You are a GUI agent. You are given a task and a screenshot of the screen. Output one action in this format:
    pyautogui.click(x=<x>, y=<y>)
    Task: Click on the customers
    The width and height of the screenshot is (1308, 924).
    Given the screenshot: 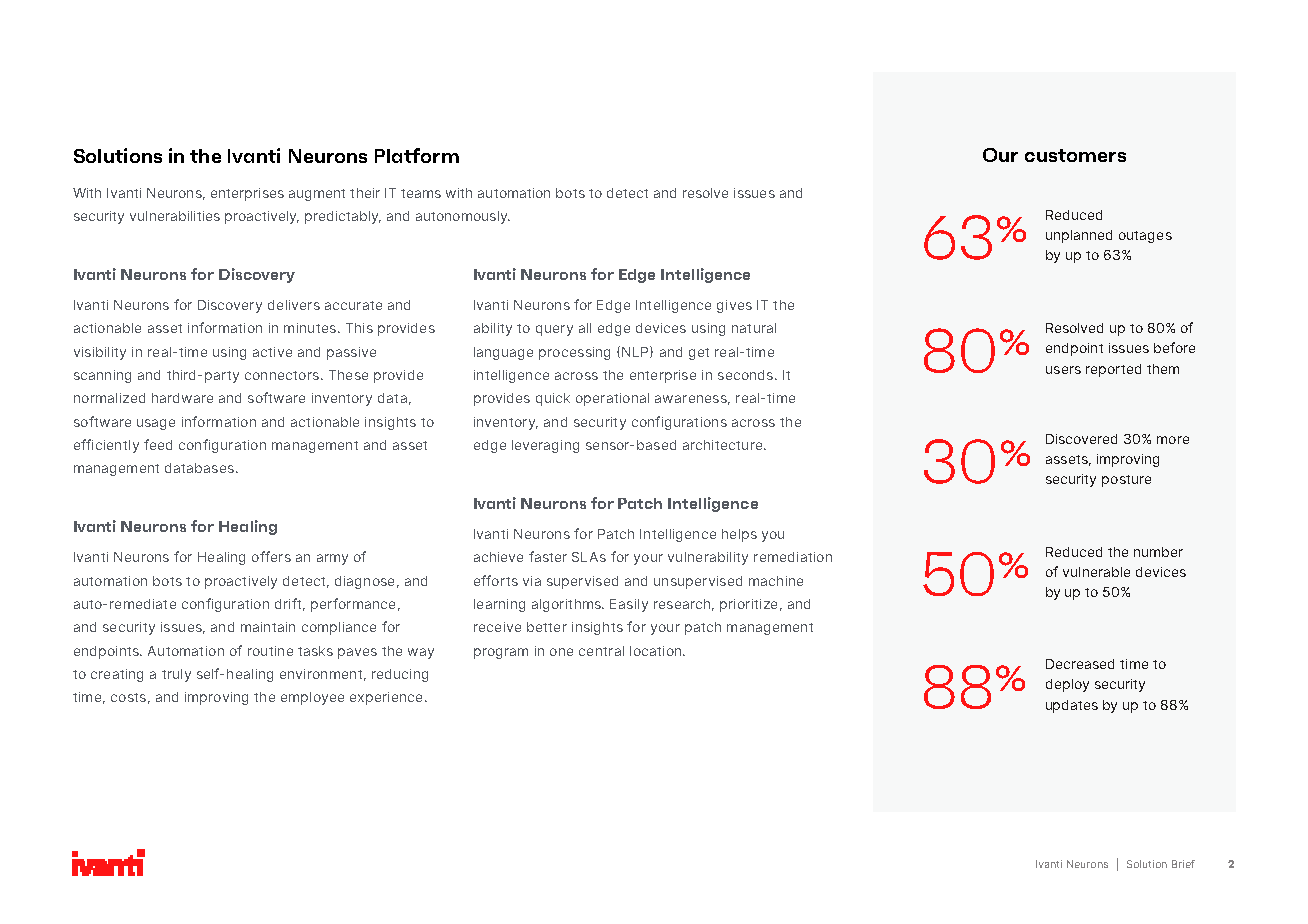 What is the action you would take?
    pyautogui.click(x=1075, y=155)
